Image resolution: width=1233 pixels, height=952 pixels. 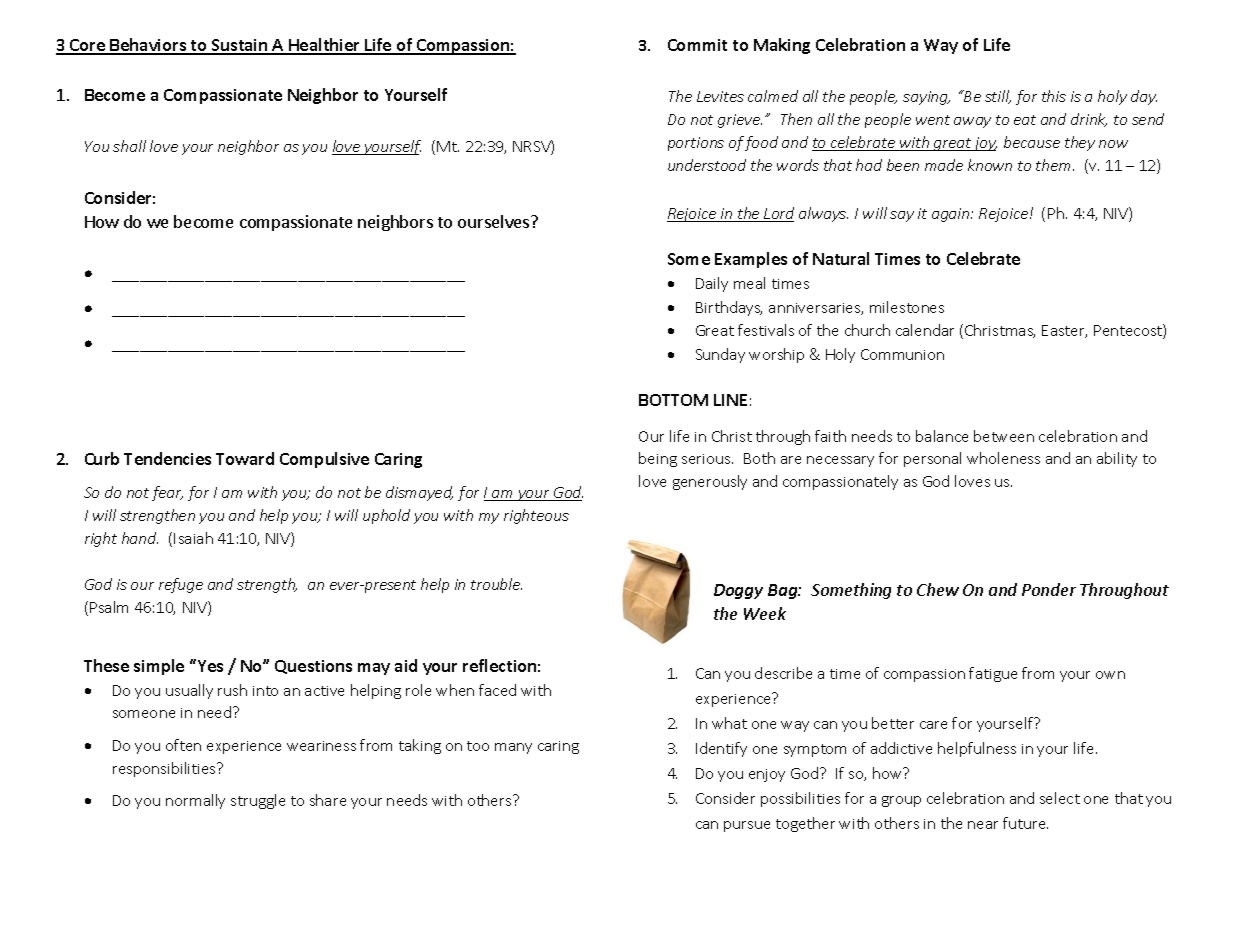 I want to click on refuge, so click(x=181, y=585).
